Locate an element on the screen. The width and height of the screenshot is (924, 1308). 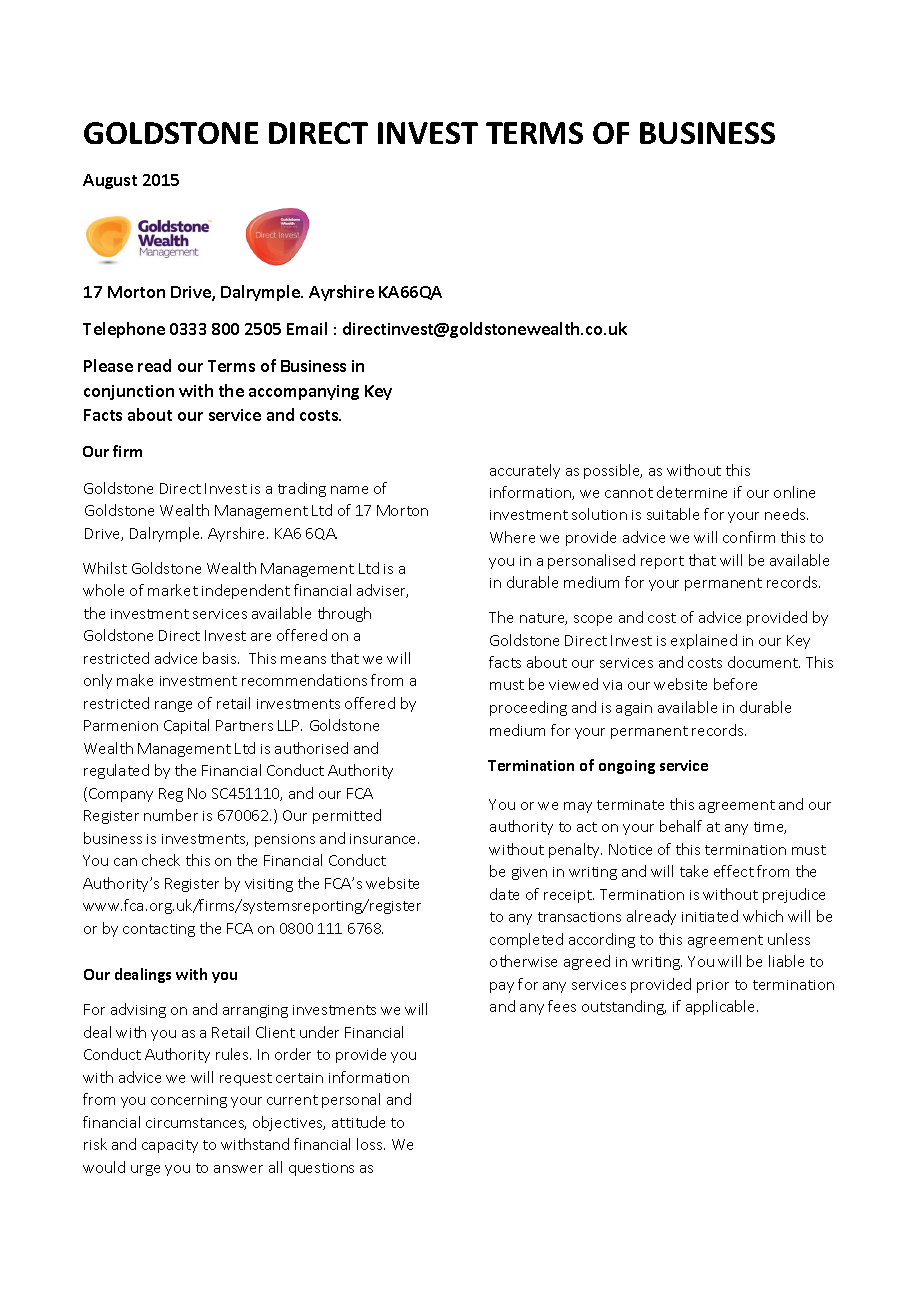
possible is located at coordinates (613, 471).
